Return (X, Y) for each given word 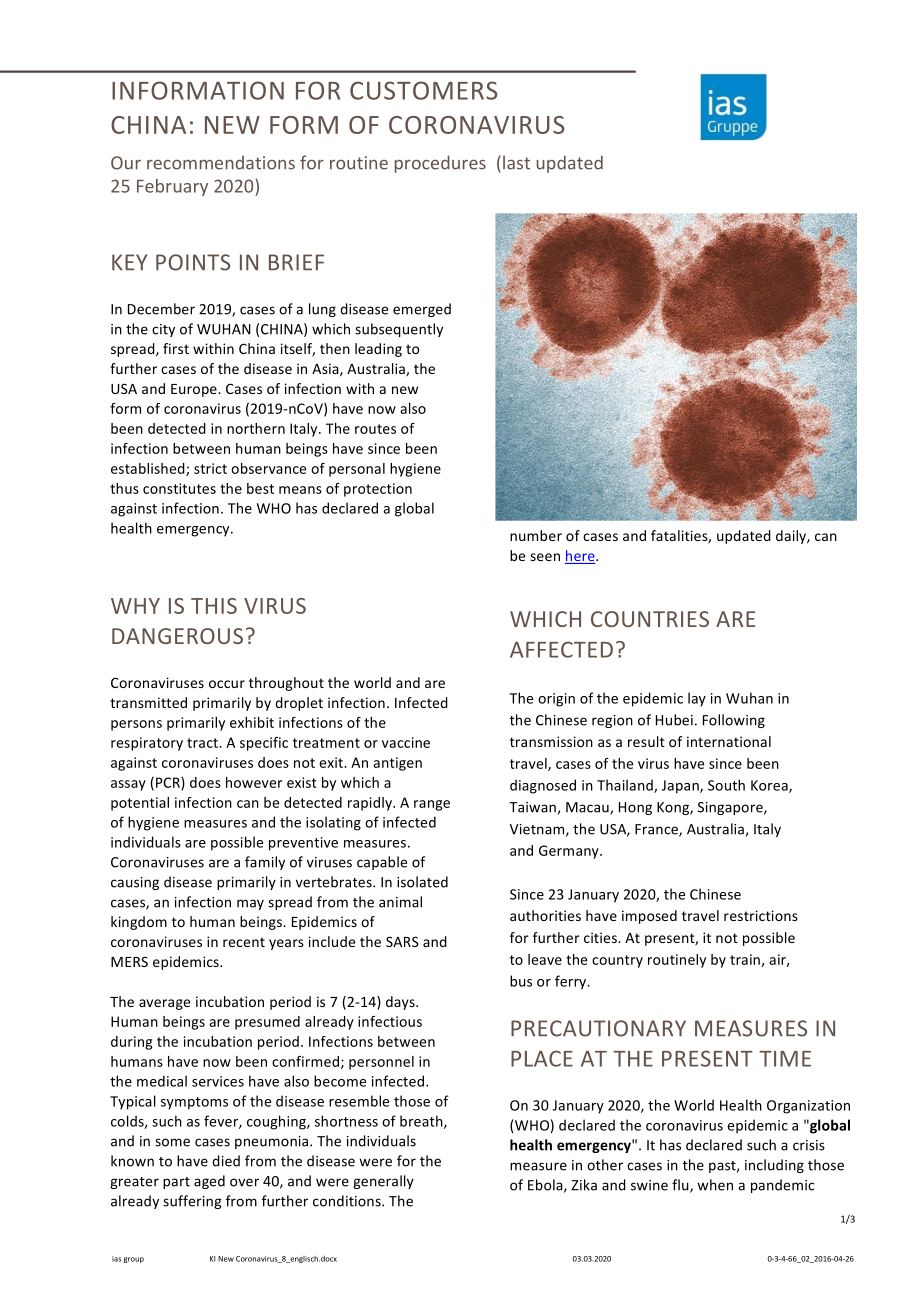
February (172, 187)
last (516, 162)
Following (734, 721)
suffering (192, 1202)
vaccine (406, 742)
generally (383, 1182)
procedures (440, 164)
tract (203, 743)
